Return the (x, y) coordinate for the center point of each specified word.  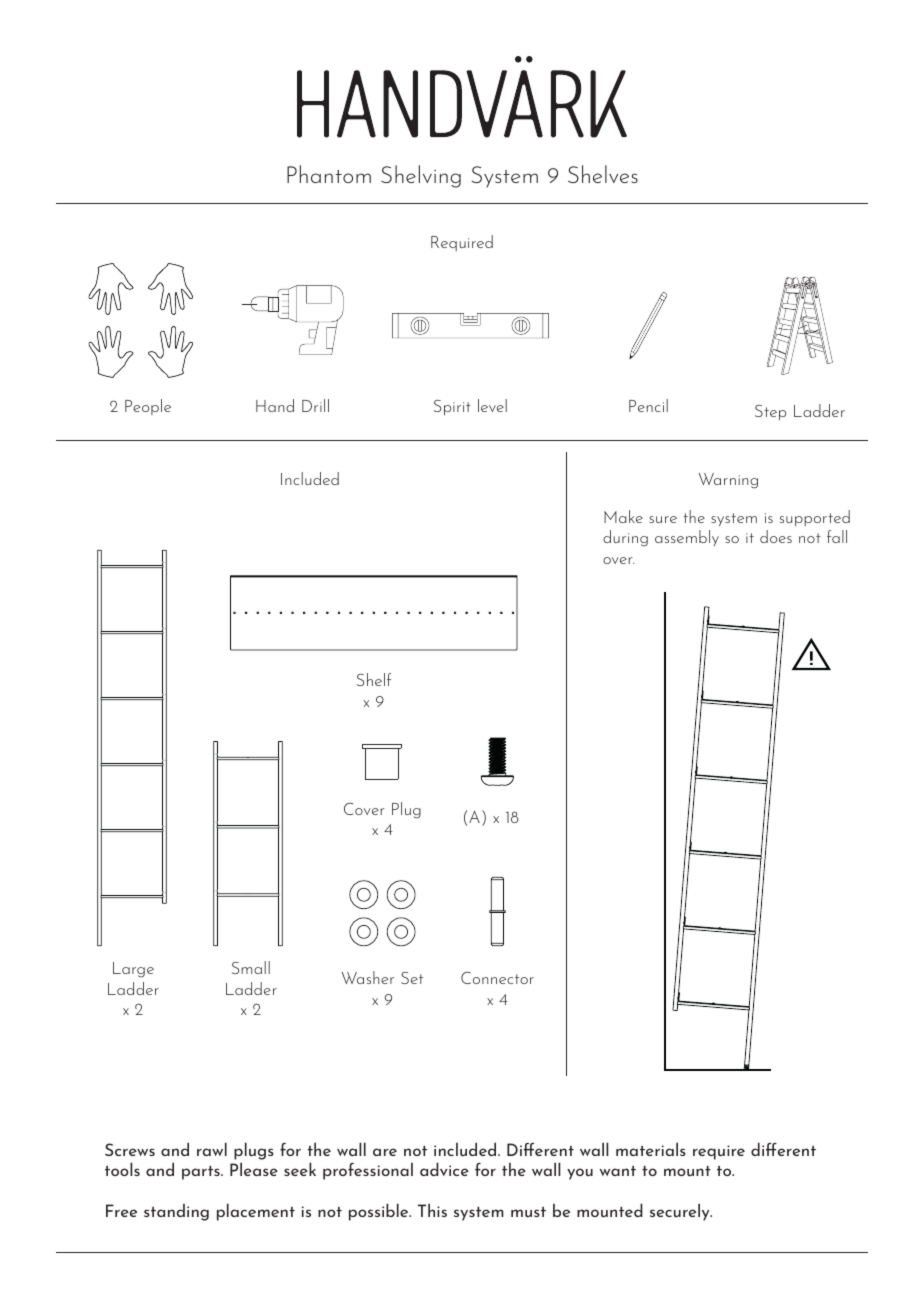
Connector (497, 977)
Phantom (329, 174)
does (776, 536)
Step (770, 412)
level (492, 405)
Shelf (374, 679)
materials (651, 1149)
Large (133, 969)
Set (412, 978)
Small (251, 967)
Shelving (421, 176)
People (148, 407)
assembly (687, 538)
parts (202, 1173)
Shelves (603, 174)
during (625, 538)
